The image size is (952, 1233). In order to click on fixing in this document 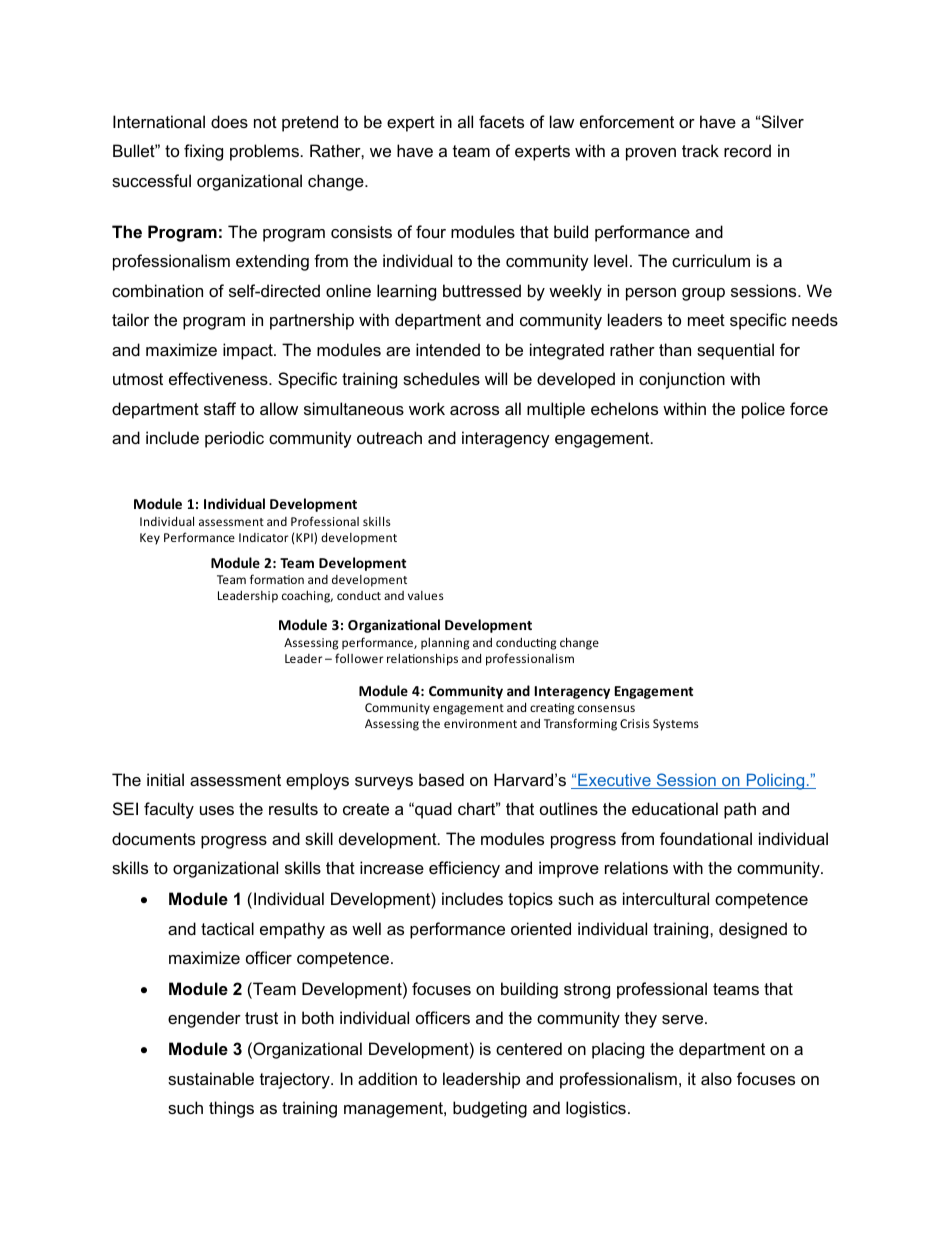, I will do `click(203, 152)`.
